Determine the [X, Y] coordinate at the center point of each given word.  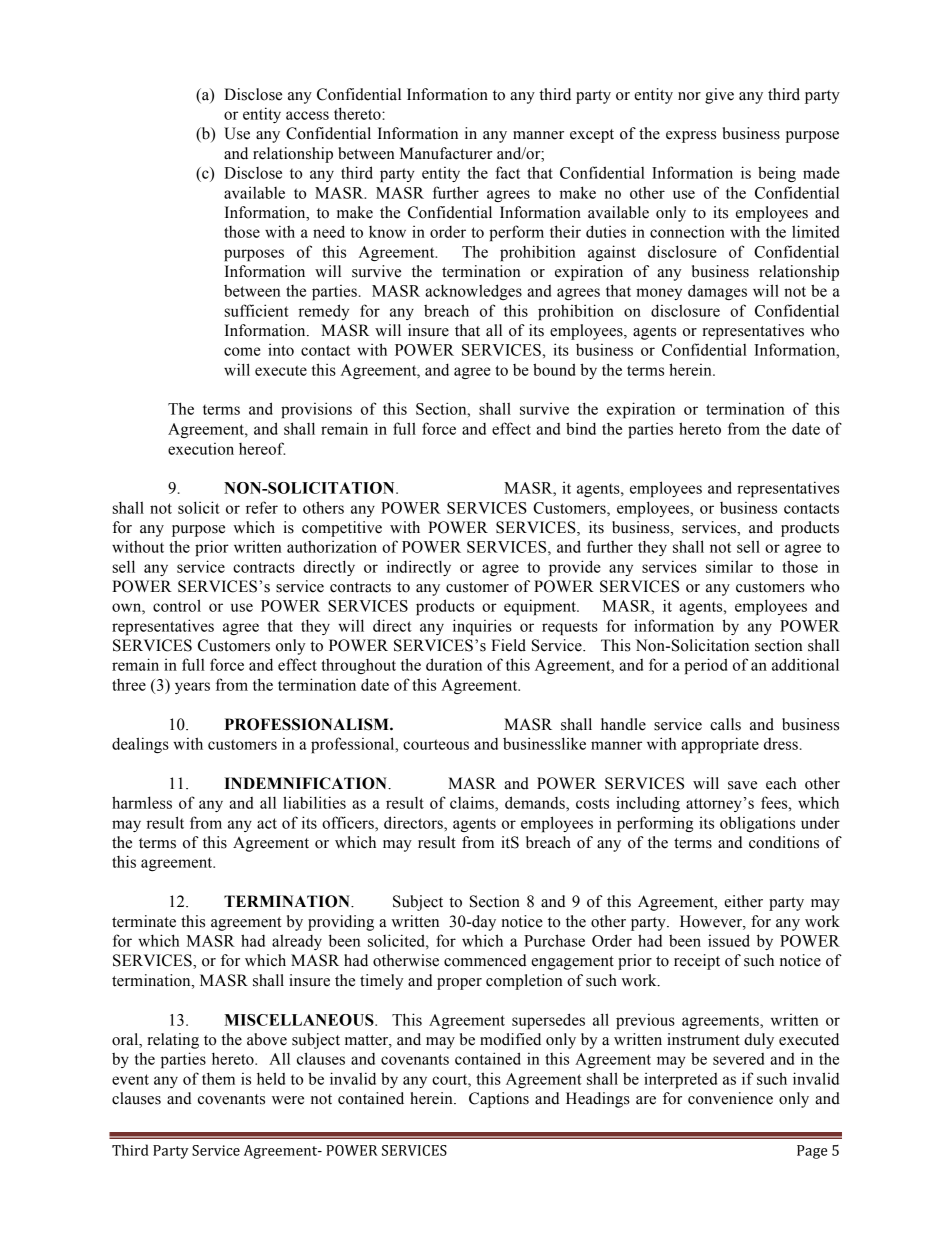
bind [581, 428]
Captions [499, 1100]
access [307, 115]
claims [473, 802]
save [742, 785]
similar [729, 566]
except [592, 136]
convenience [730, 1098]
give [719, 96]
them [218, 1078]
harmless [142, 802]
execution [201, 449]
